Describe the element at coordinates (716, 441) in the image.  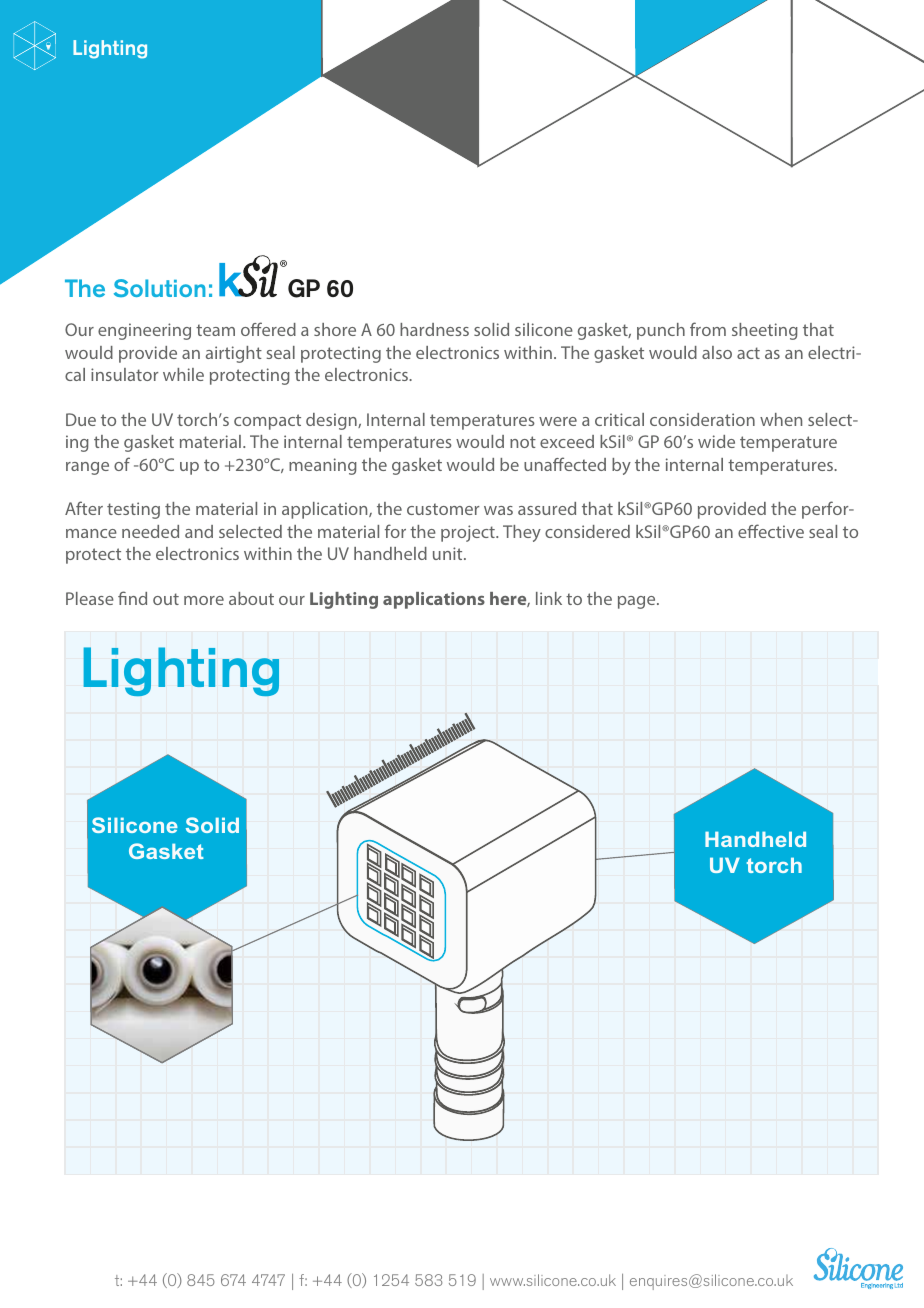
I see `wide` at that location.
